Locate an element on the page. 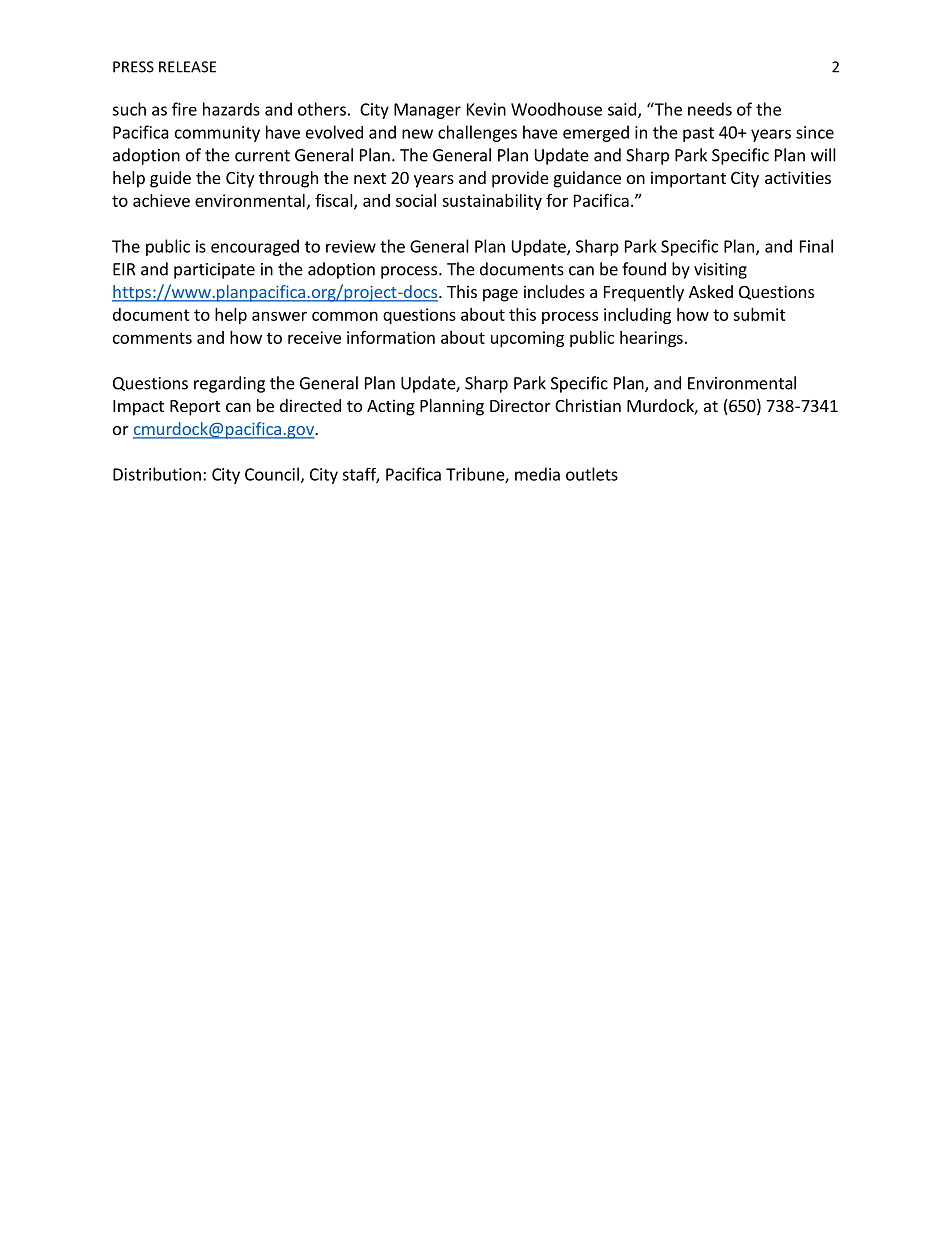 Image resolution: width=952 pixels, height=1233 pixels. RELEASE is located at coordinates (187, 67).
